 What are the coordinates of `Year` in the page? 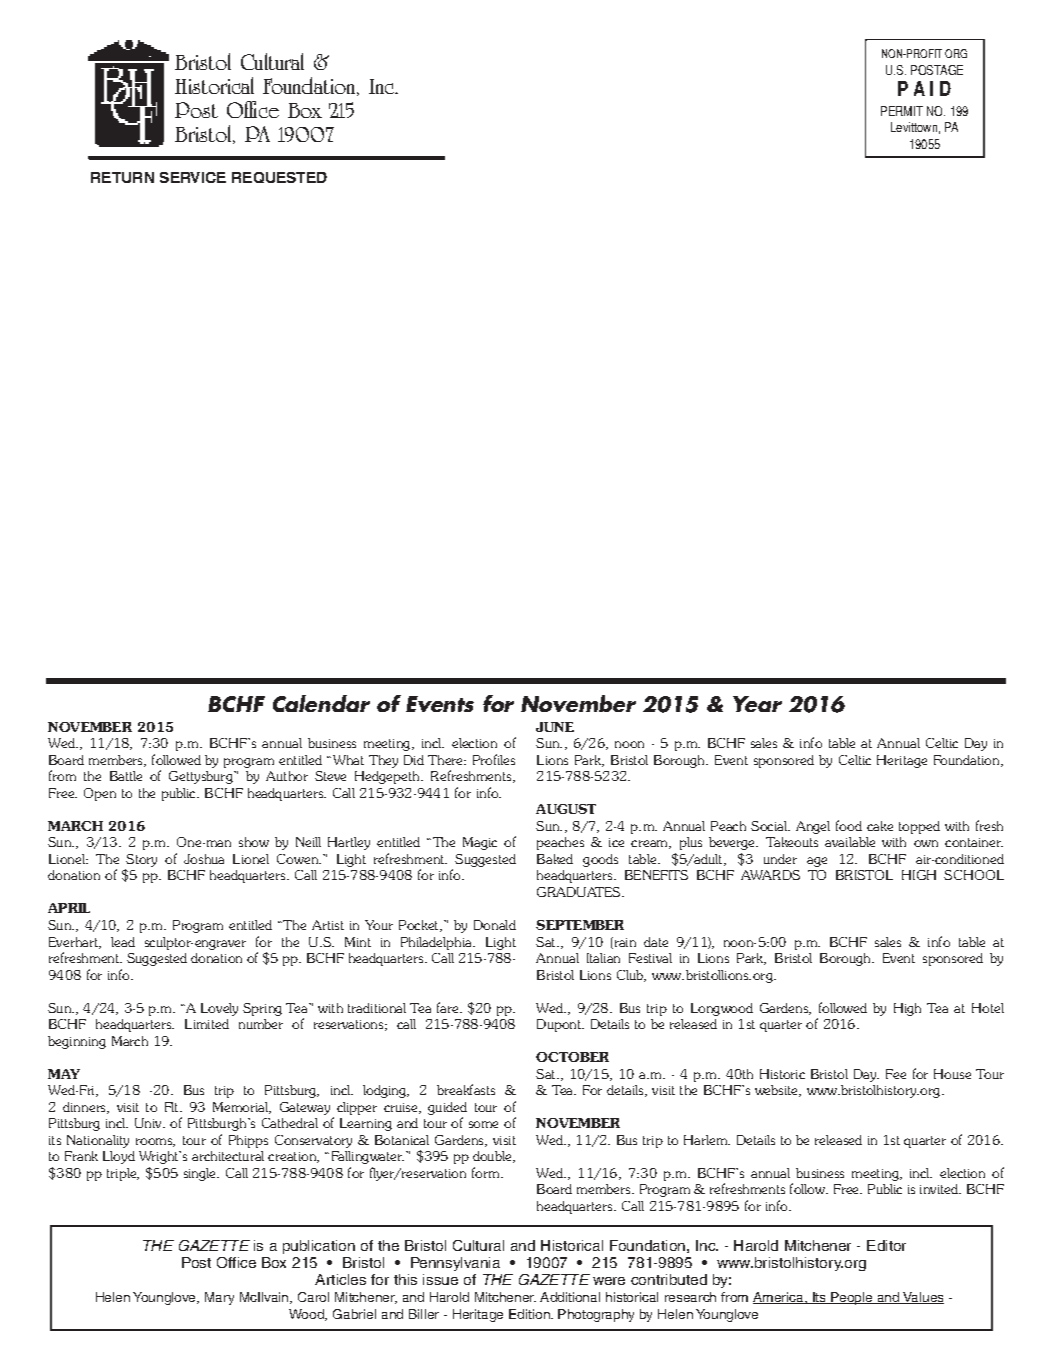 It's located at (757, 704).
